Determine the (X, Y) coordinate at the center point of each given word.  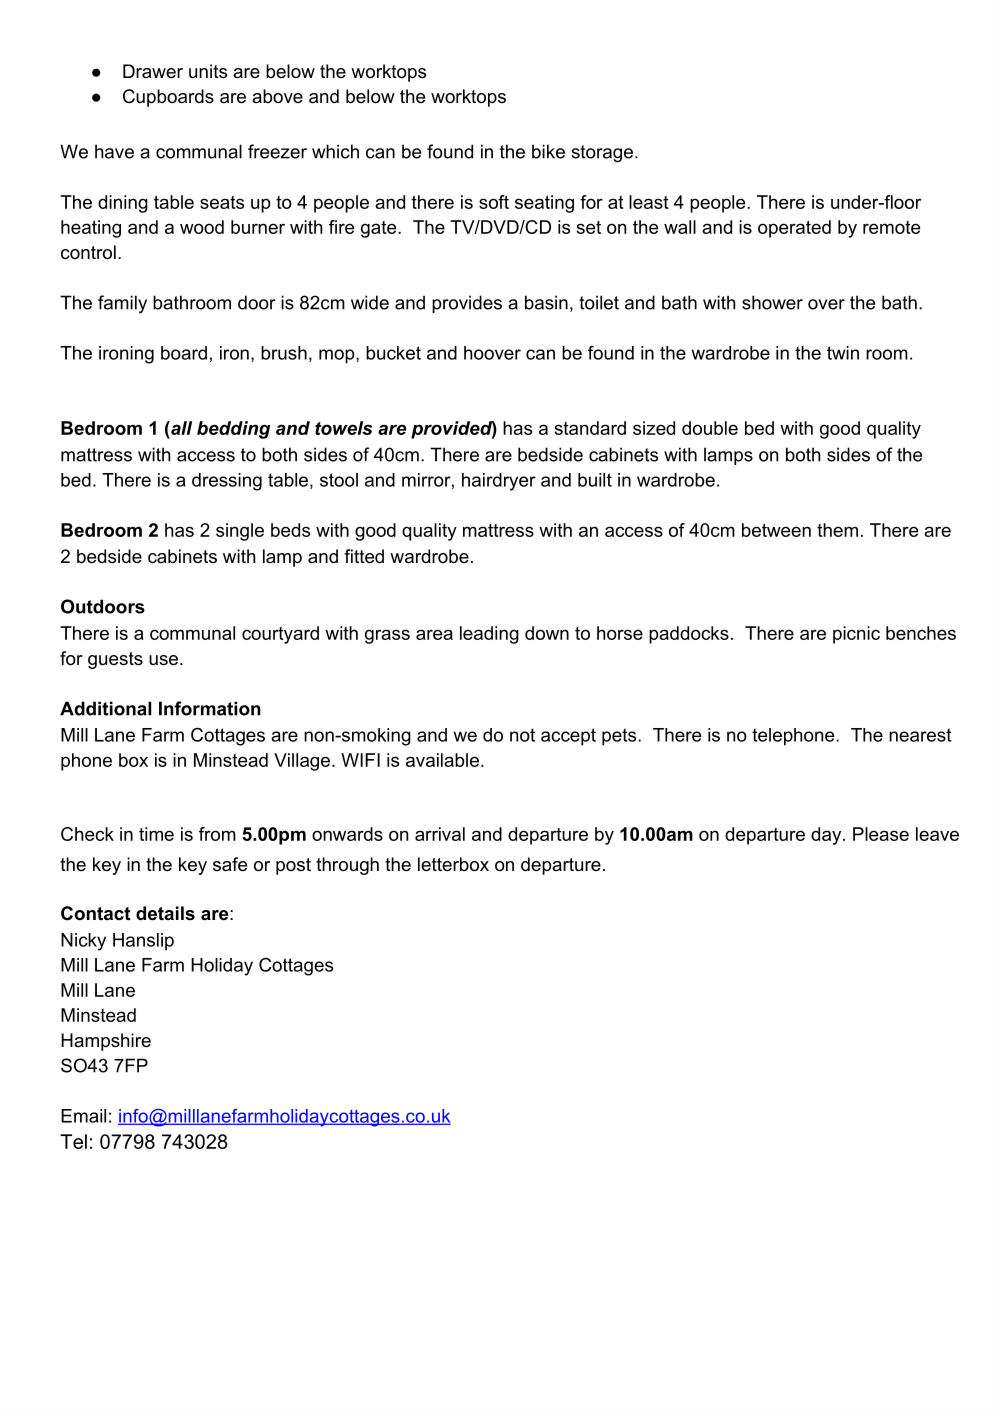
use (165, 660)
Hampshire (106, 1042)
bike (548, 151)
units (208, 71)
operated (794, 229)
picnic (856, 635)
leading (489, 635)
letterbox (453, 864)
